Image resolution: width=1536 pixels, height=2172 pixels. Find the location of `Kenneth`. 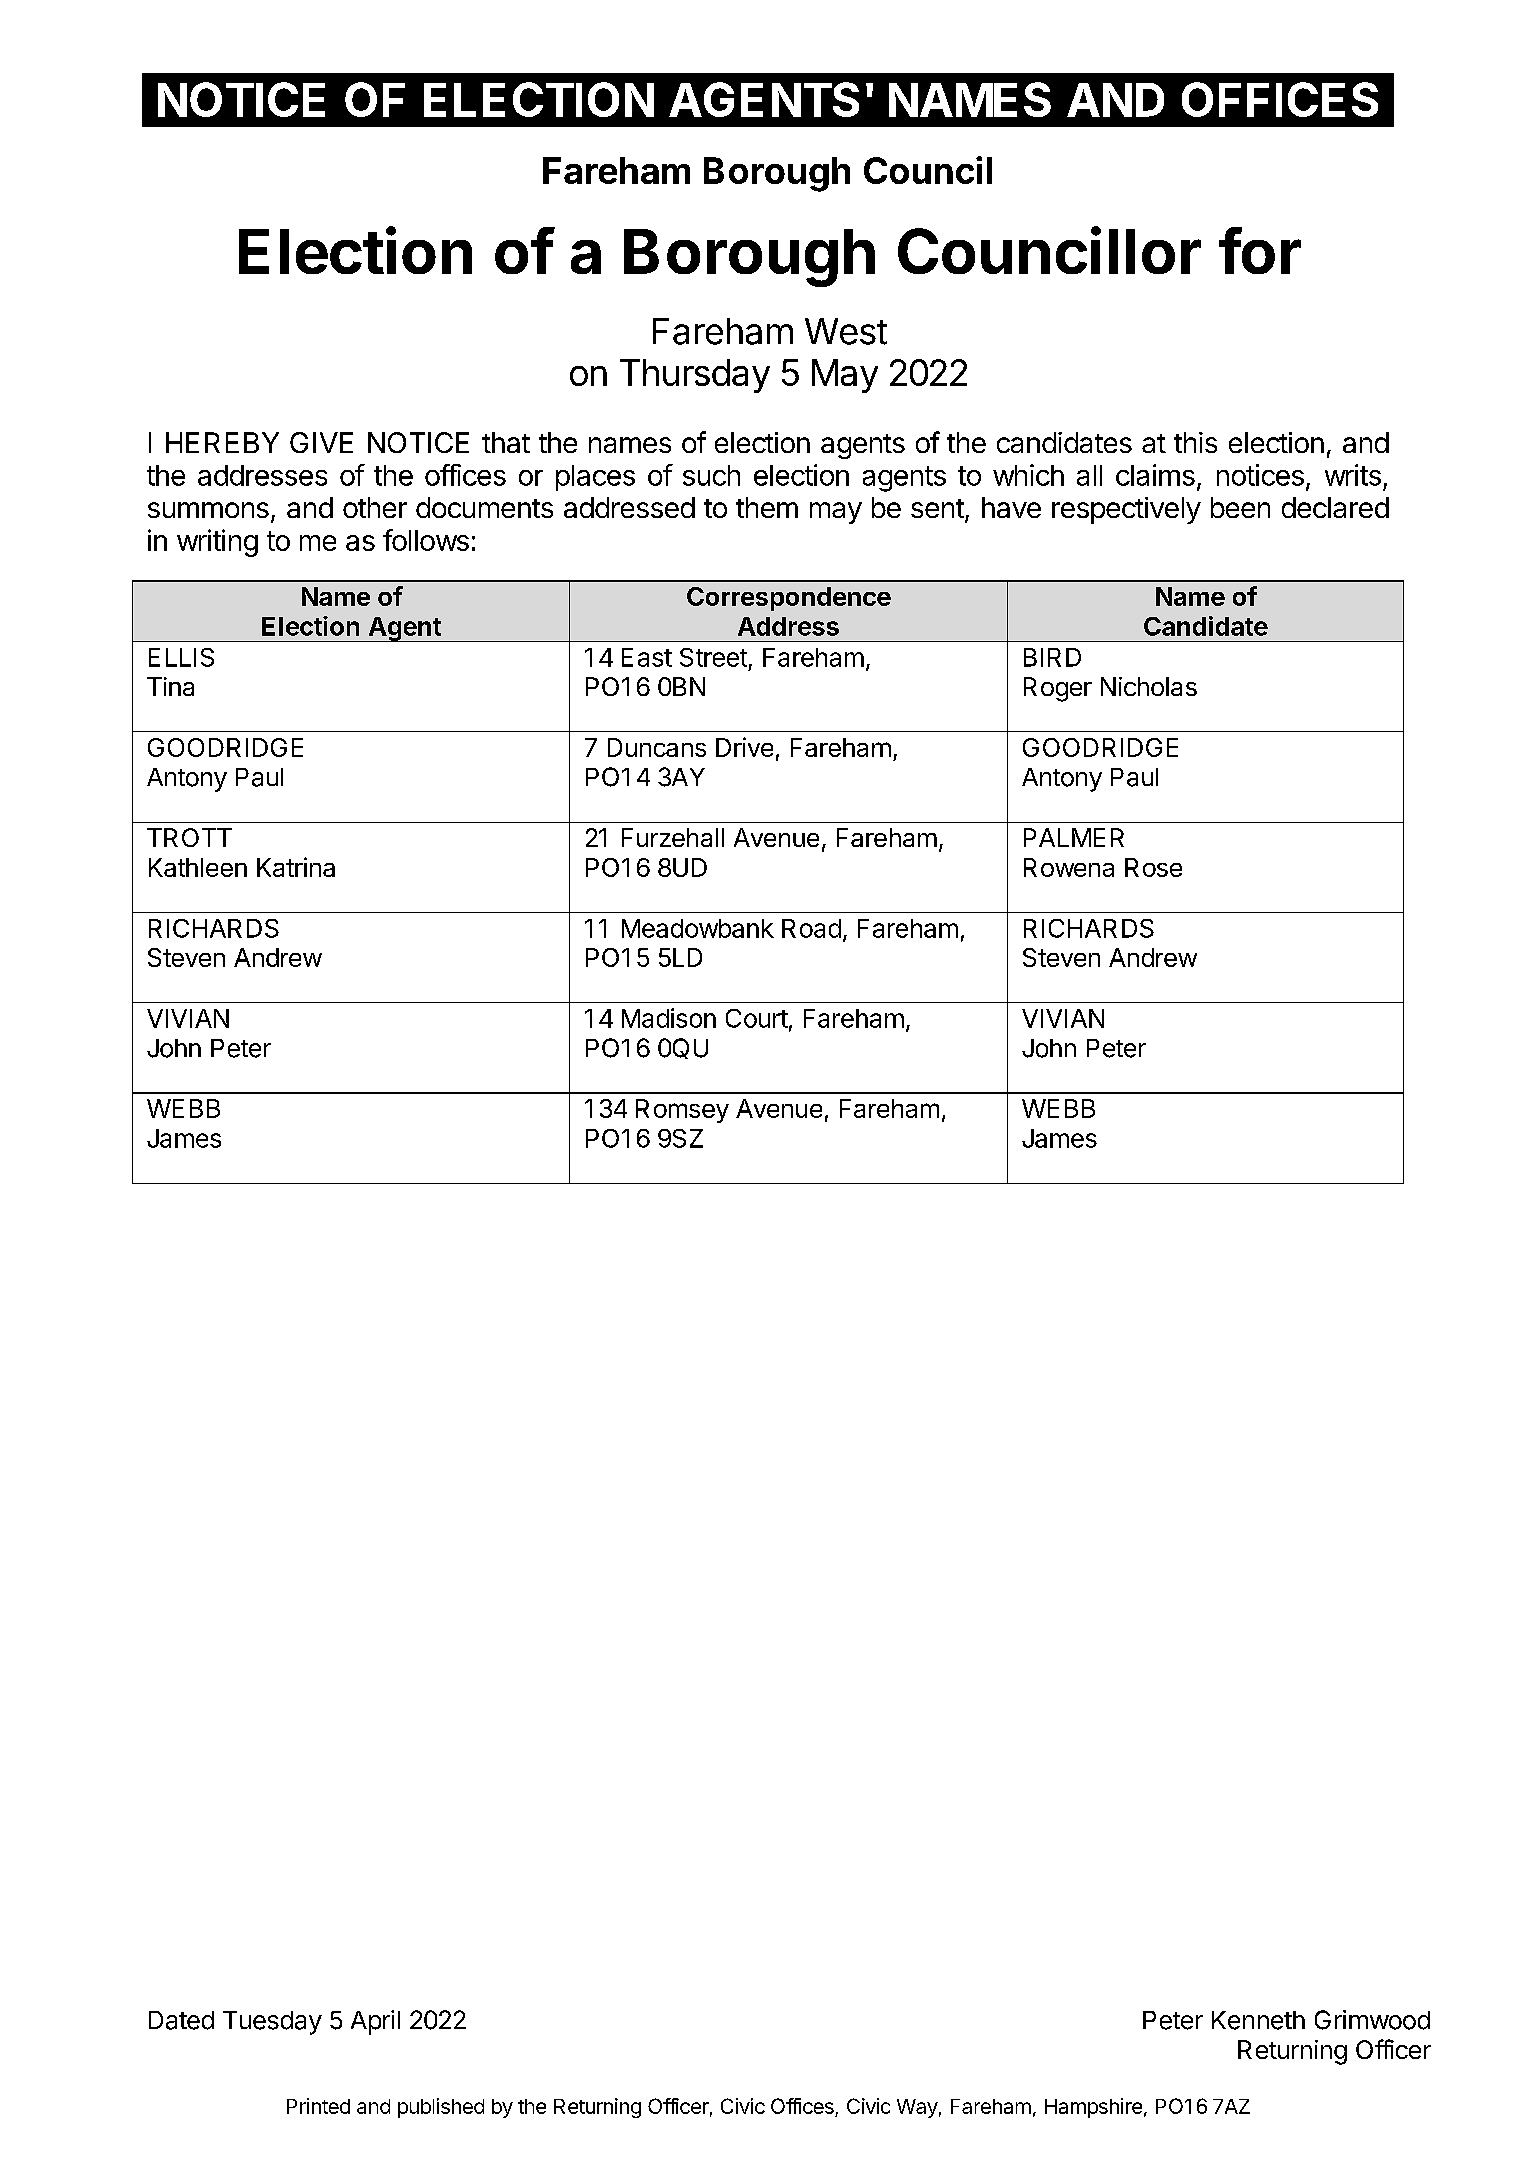

Kenneth is located at coordinates (1258, 2020).
